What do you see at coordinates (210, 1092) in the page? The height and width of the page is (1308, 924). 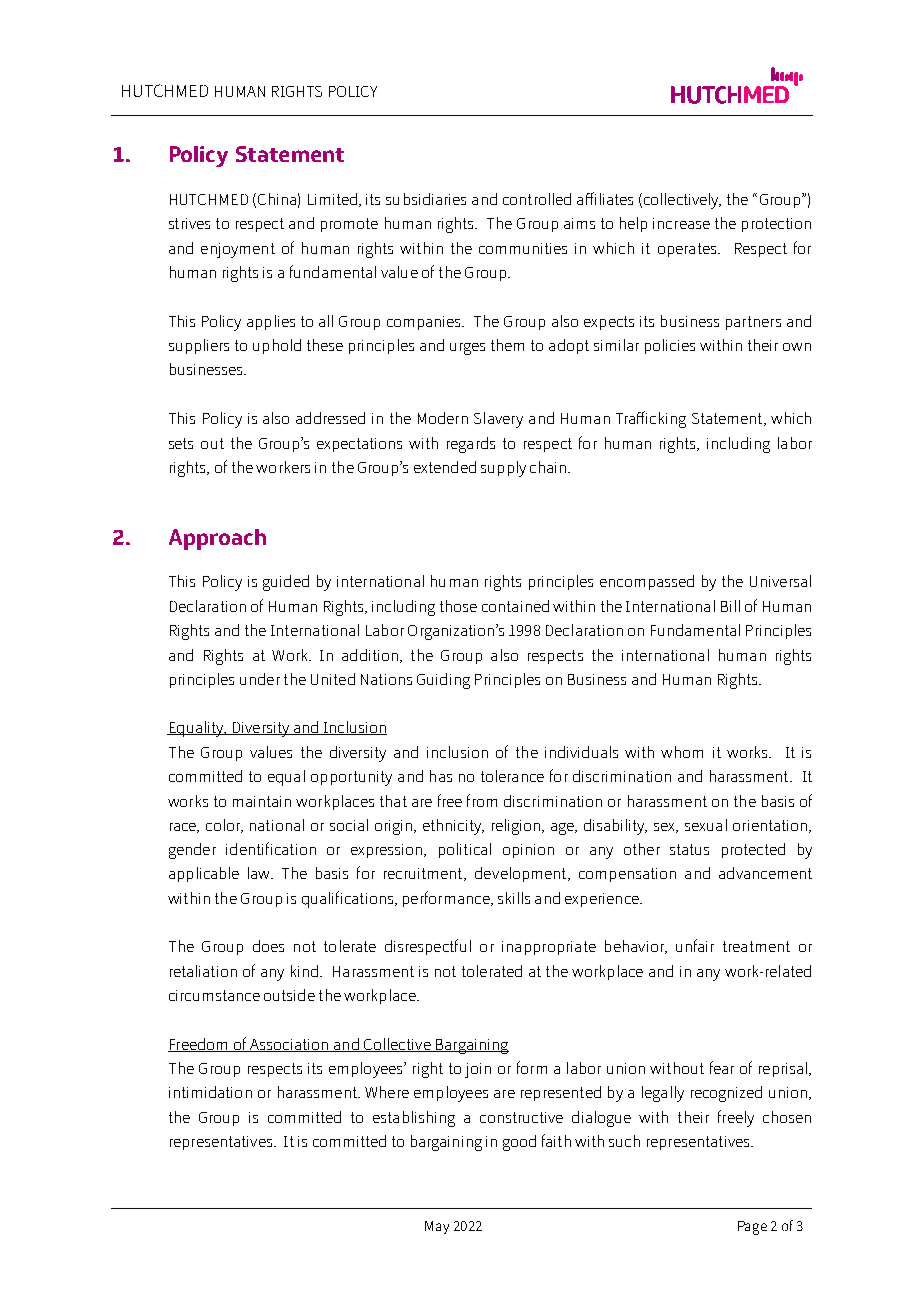 I see `intimidation` at bounding box center [210, 1092].
